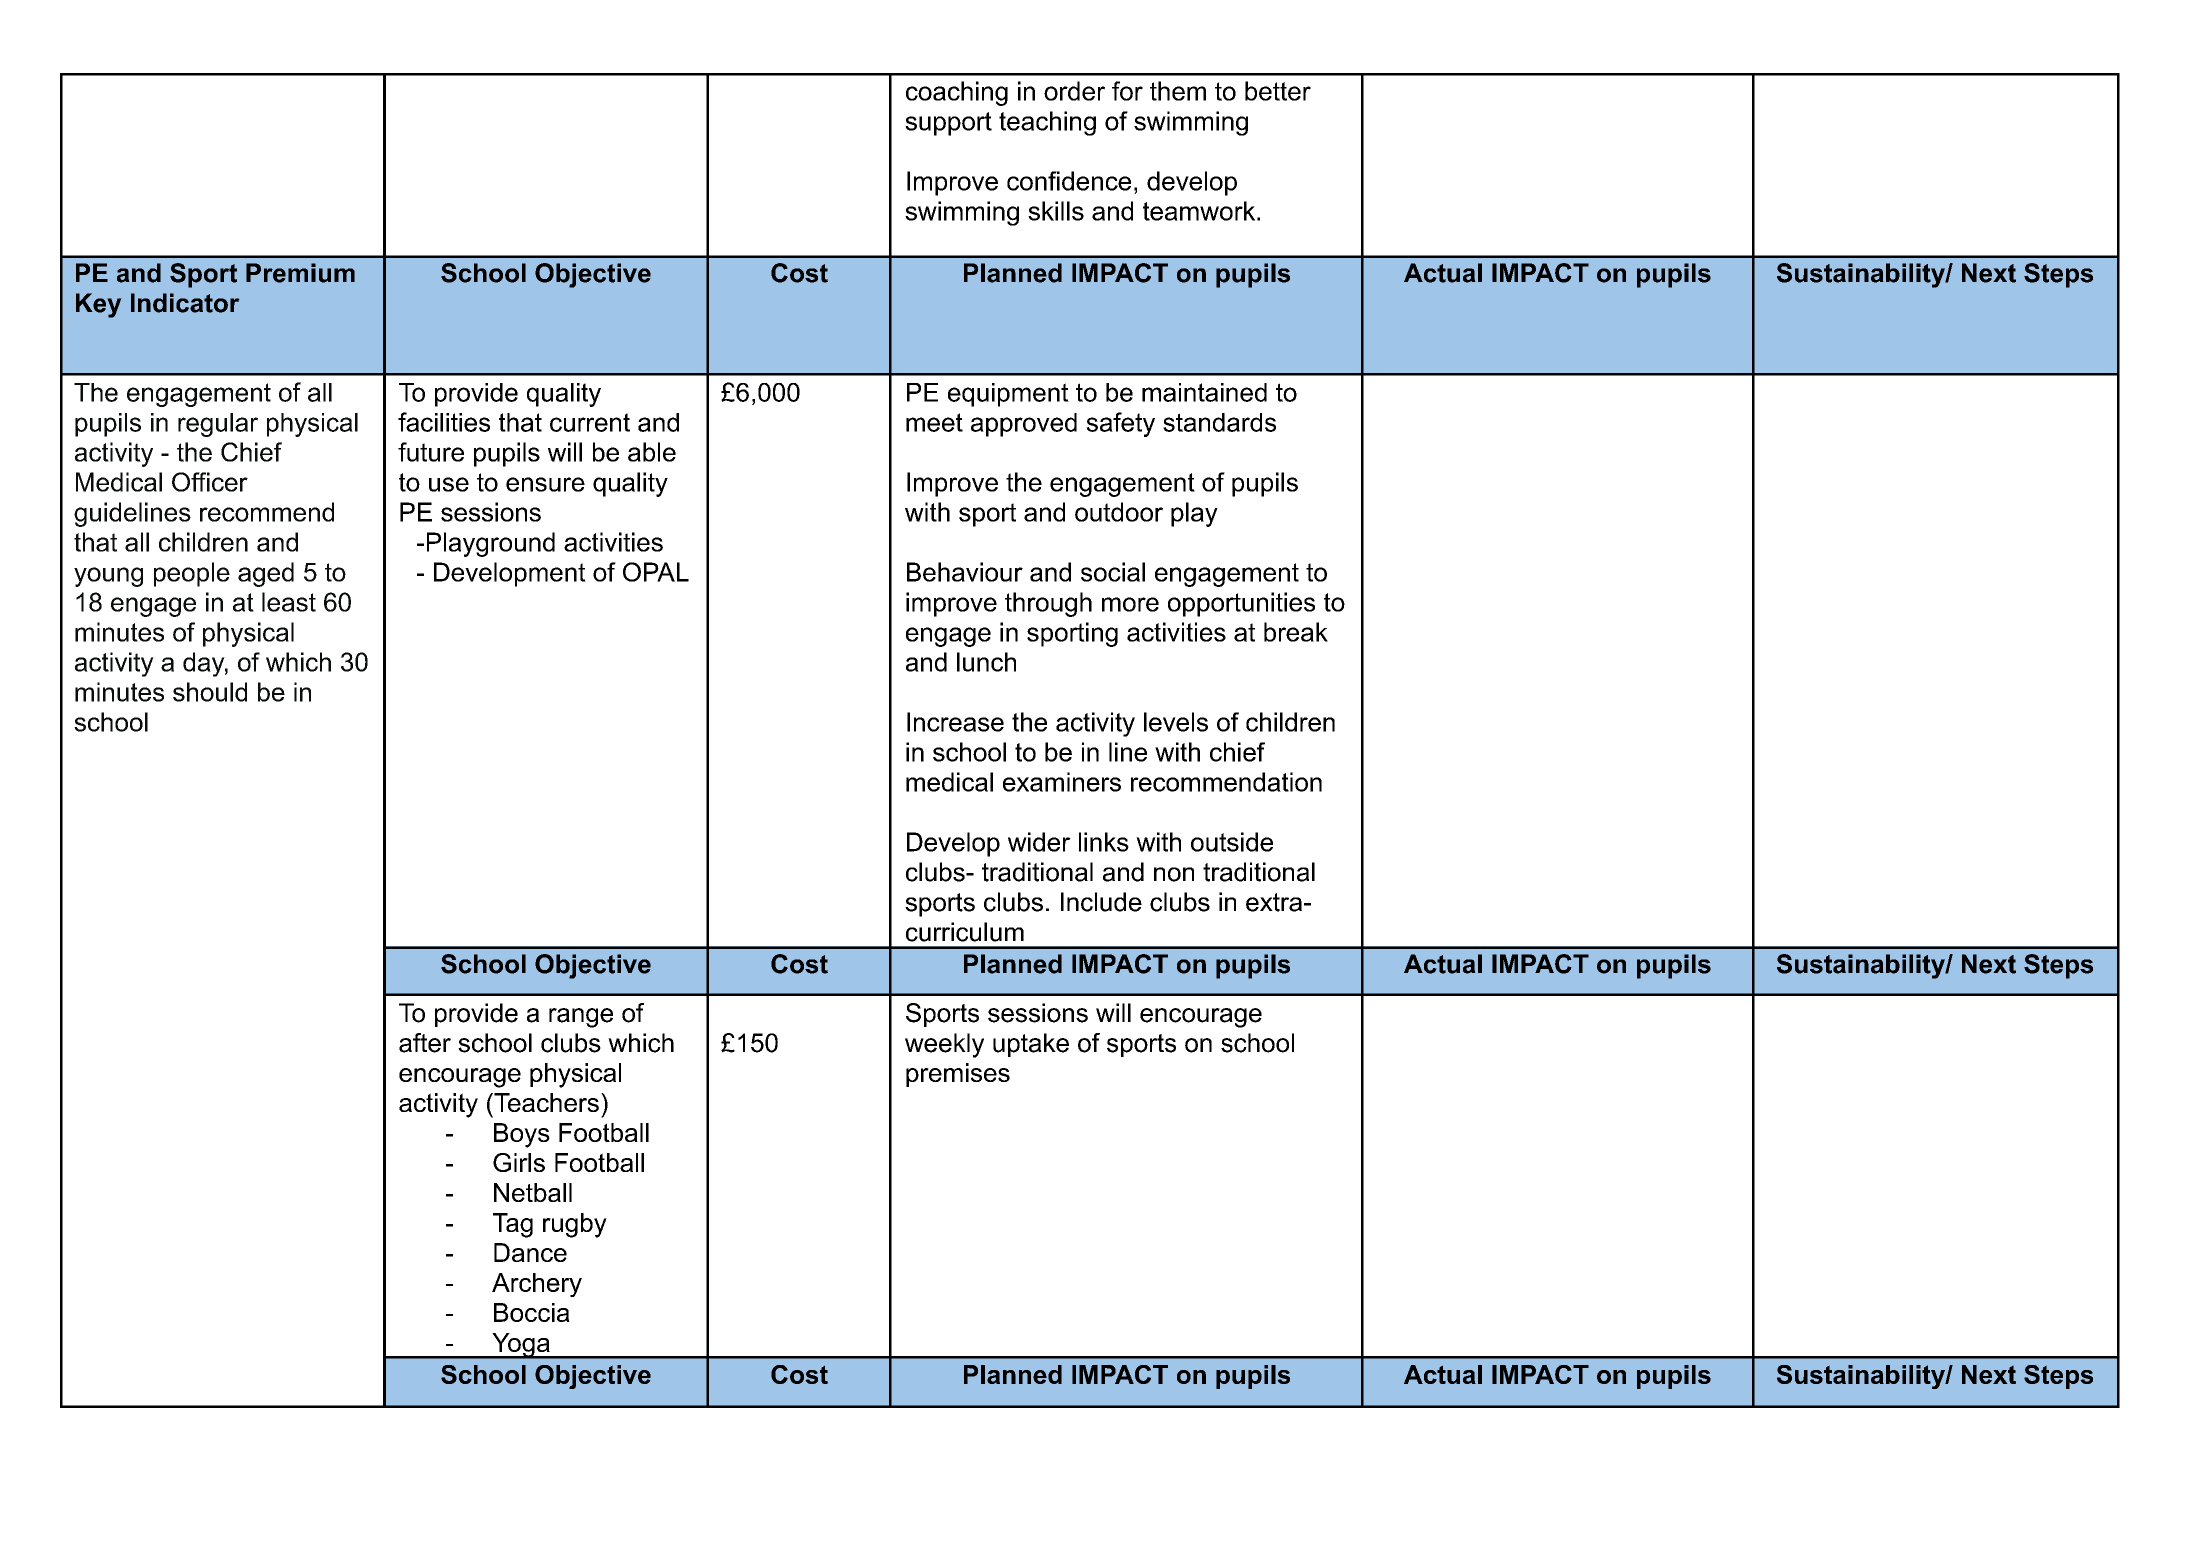  What do you see at coordinates (1176, 722) in the document?
I see `levels` at bounding box center [1176, 722].
